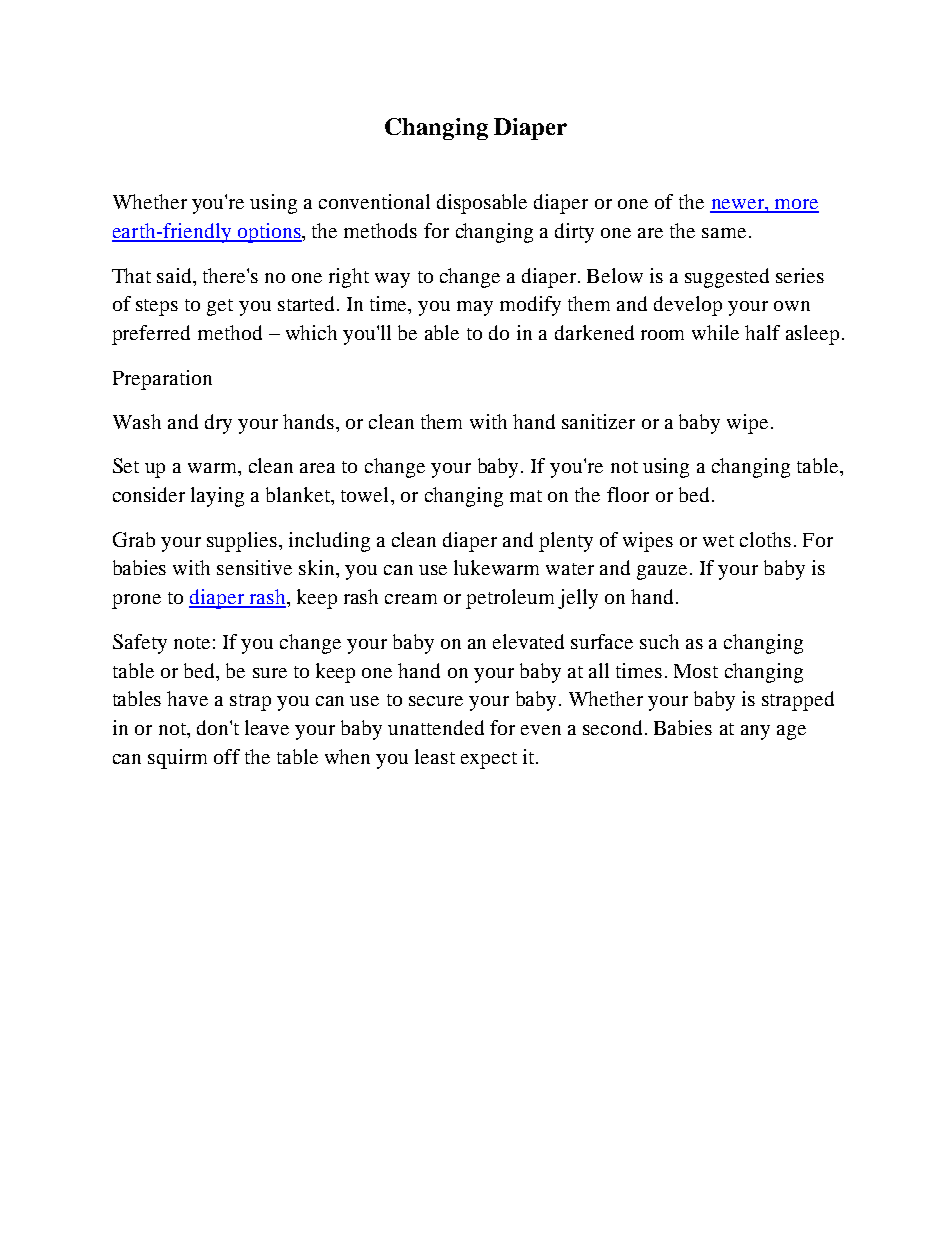  Describe the element at coordinates (374, 201) in the screenshot. I see `conventional` at that location.
